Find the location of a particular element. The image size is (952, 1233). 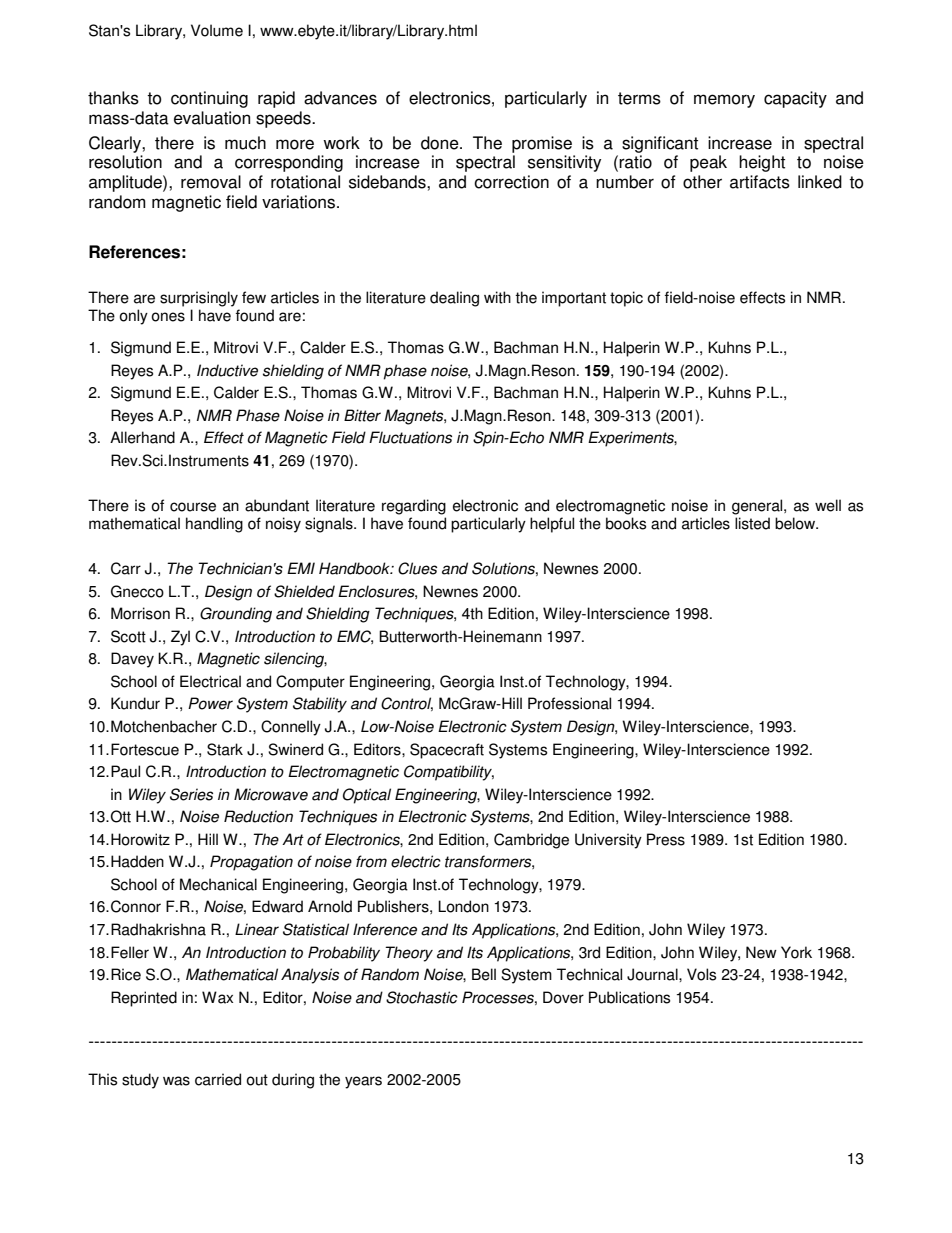

topic is located at coordinates (626, 299).
